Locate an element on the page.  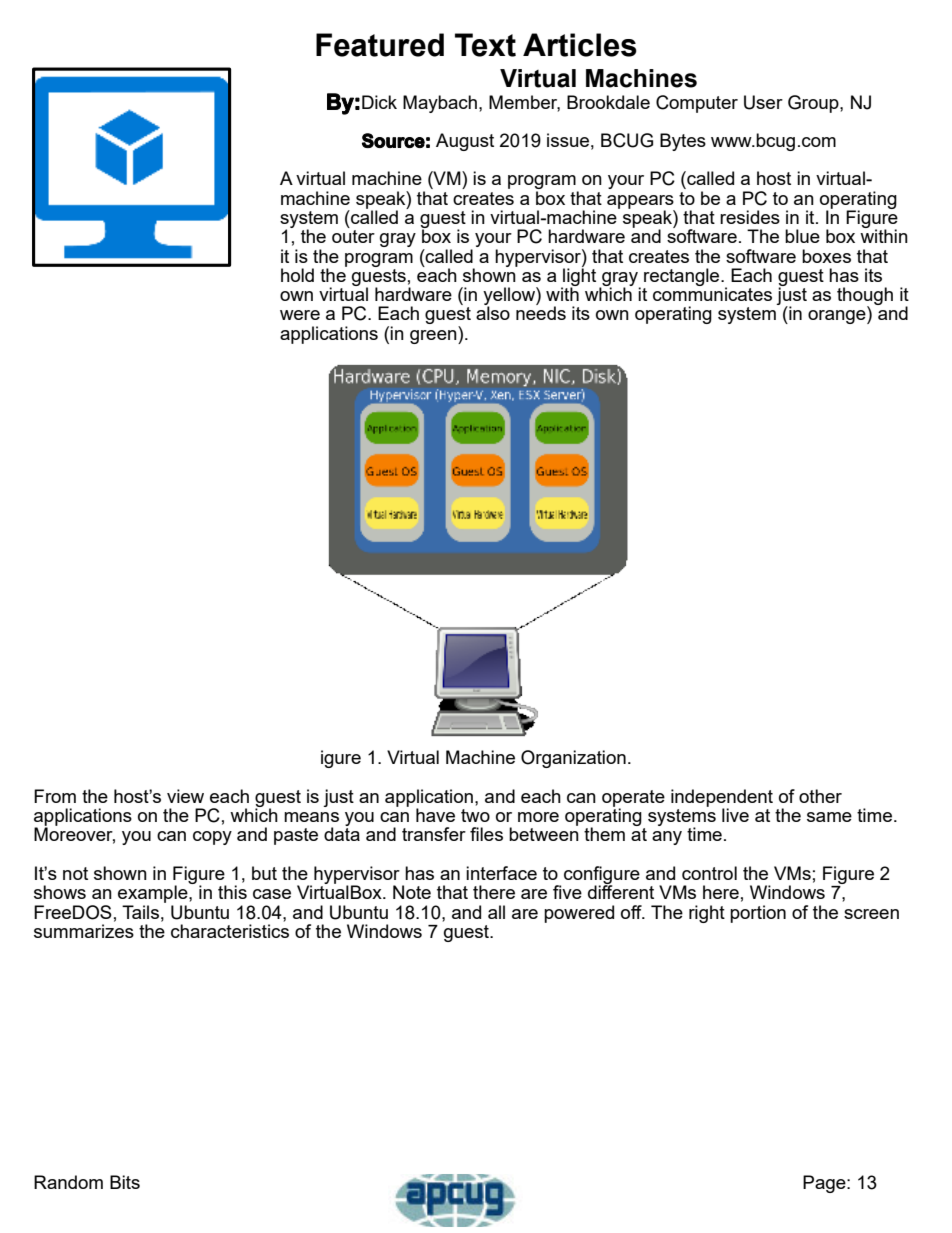
interface is located at coordinates (501, 873).
